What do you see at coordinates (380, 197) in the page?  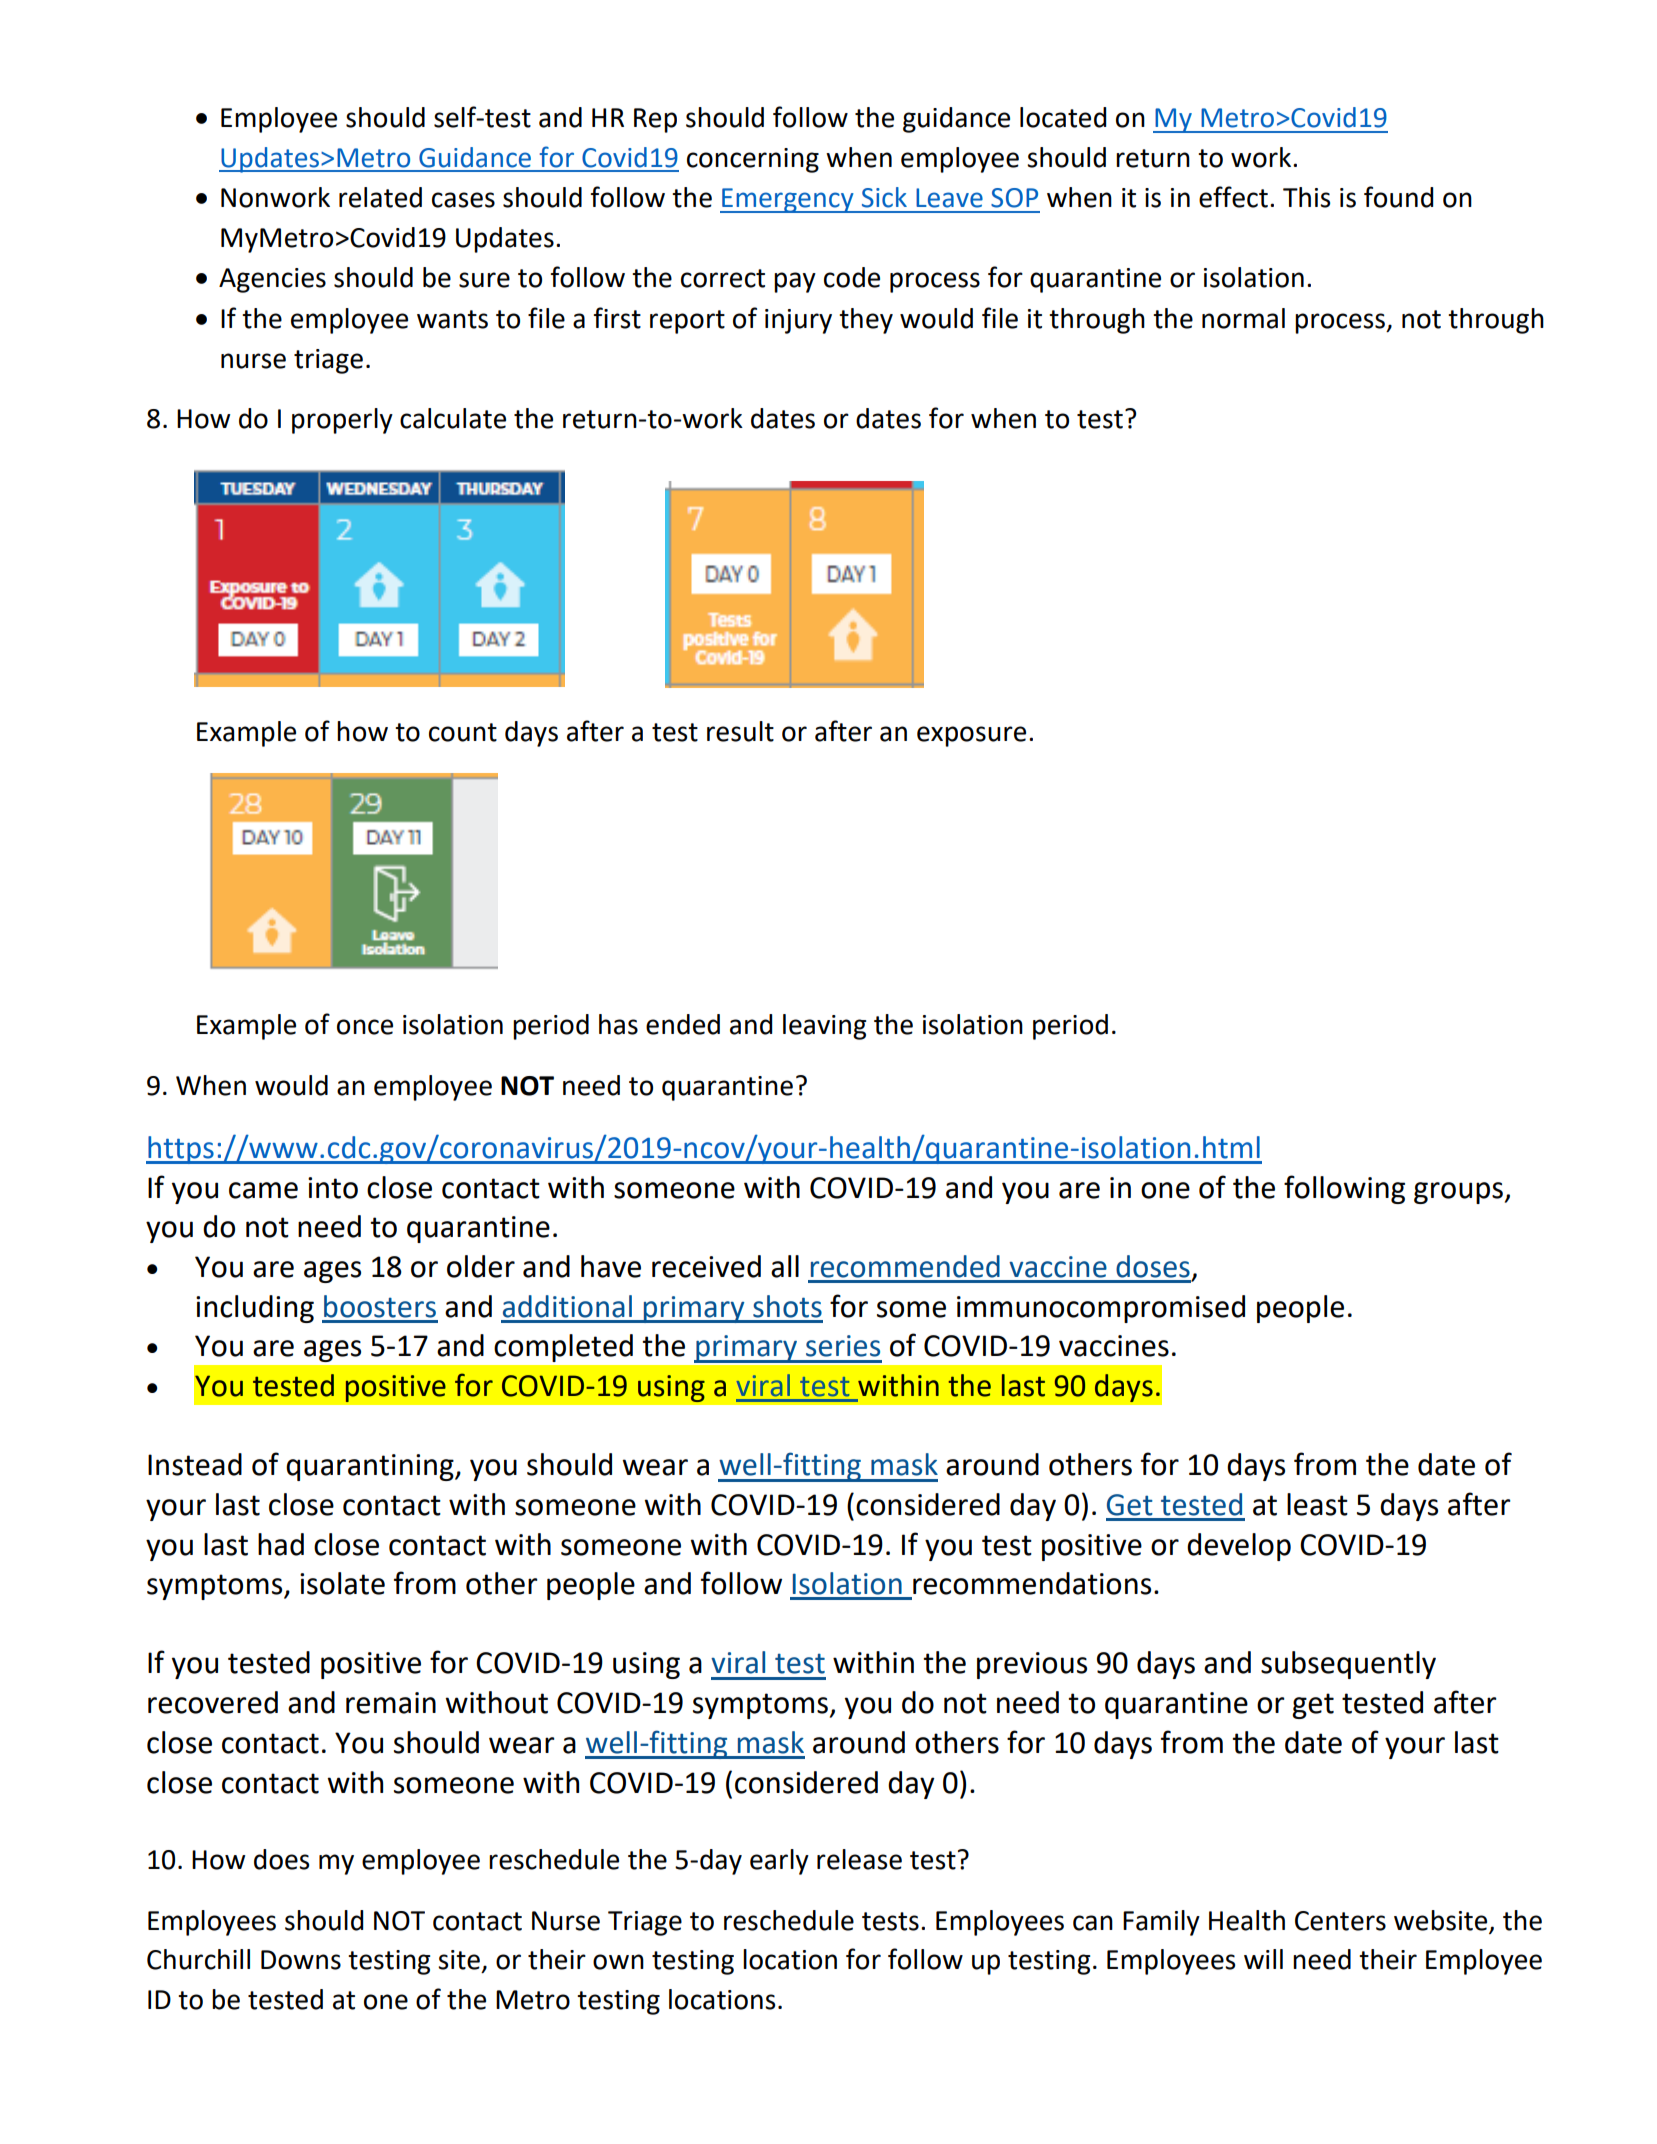 I see `related` at bounding box center [380, 197].
